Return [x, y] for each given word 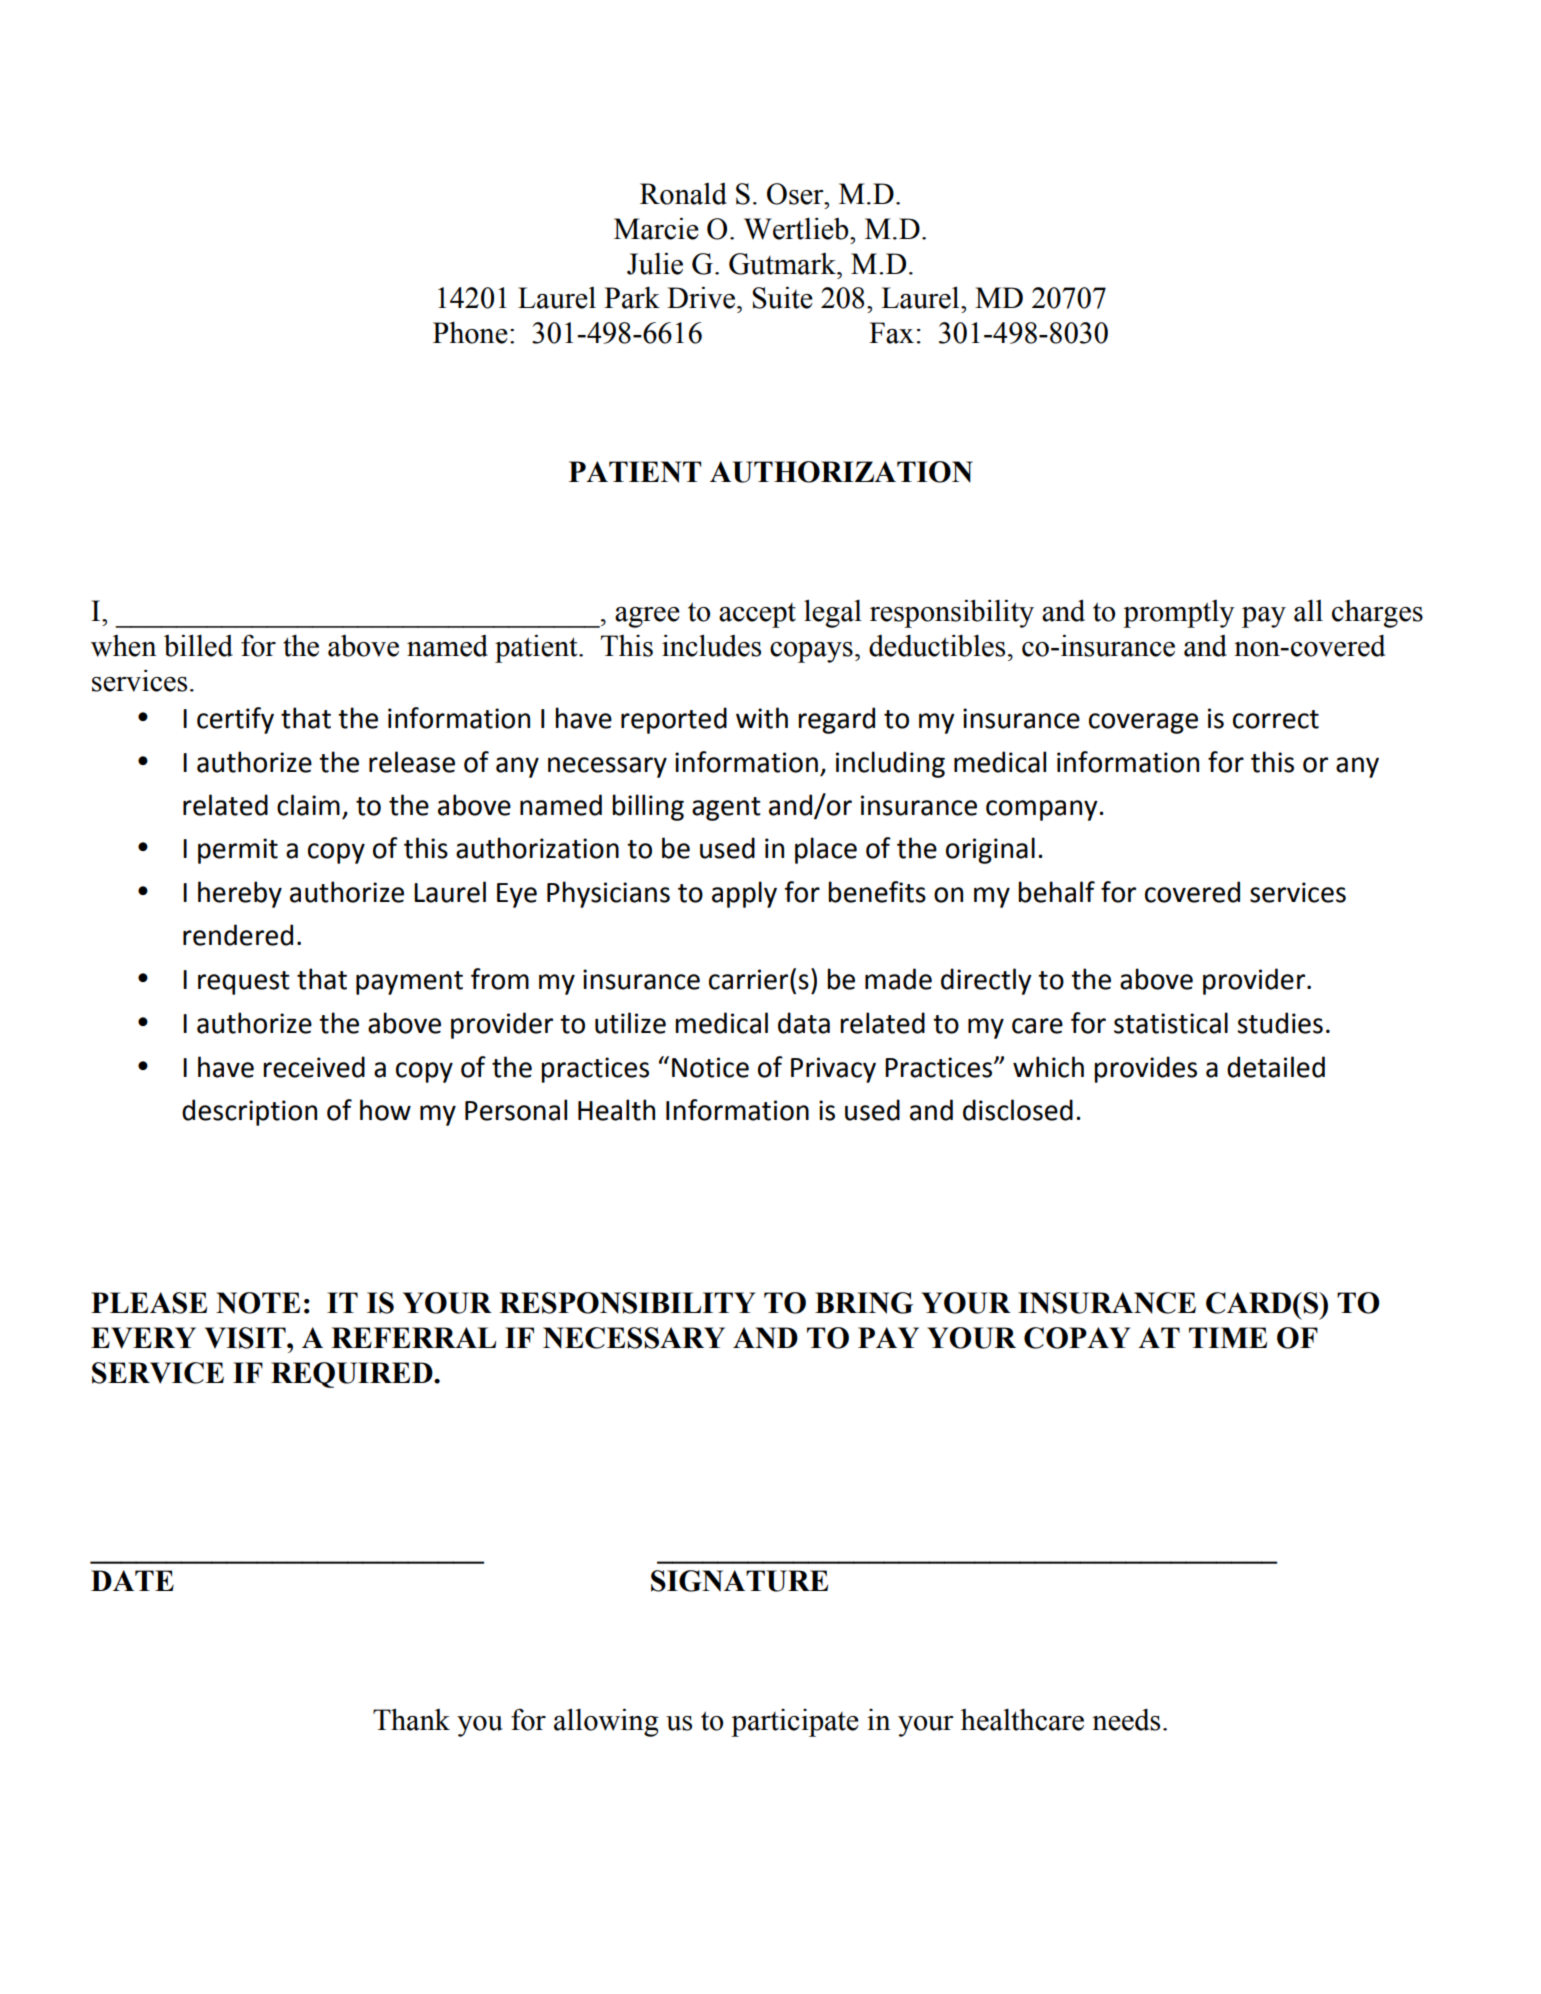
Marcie [656, 228]
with [762, 718]
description [249, 1112]
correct [1276, 719]
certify [235, 720]
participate [795, 1723]
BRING [864, 1303]
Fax [891, 333]
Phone [470, 332]
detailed [1276, 1067]
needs [1126, 1719]
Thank [411, 1719]
